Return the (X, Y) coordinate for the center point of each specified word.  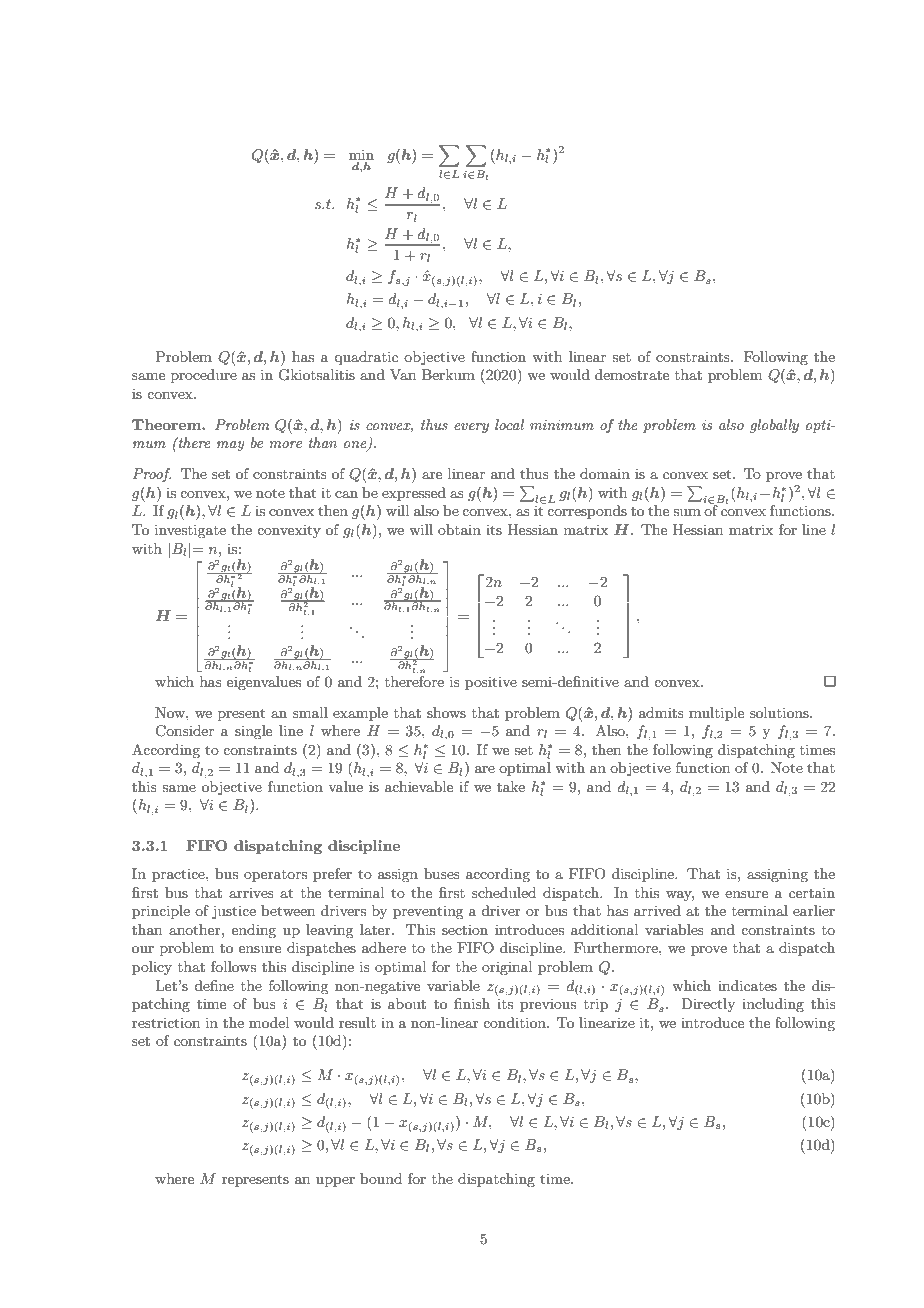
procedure (204, 376)
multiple (716, 714)
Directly (708, 1005)
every (471, 428)
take (511, 786)
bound (381, 1178)
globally (774, 426)
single (253, 732)
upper (335, 1182)
